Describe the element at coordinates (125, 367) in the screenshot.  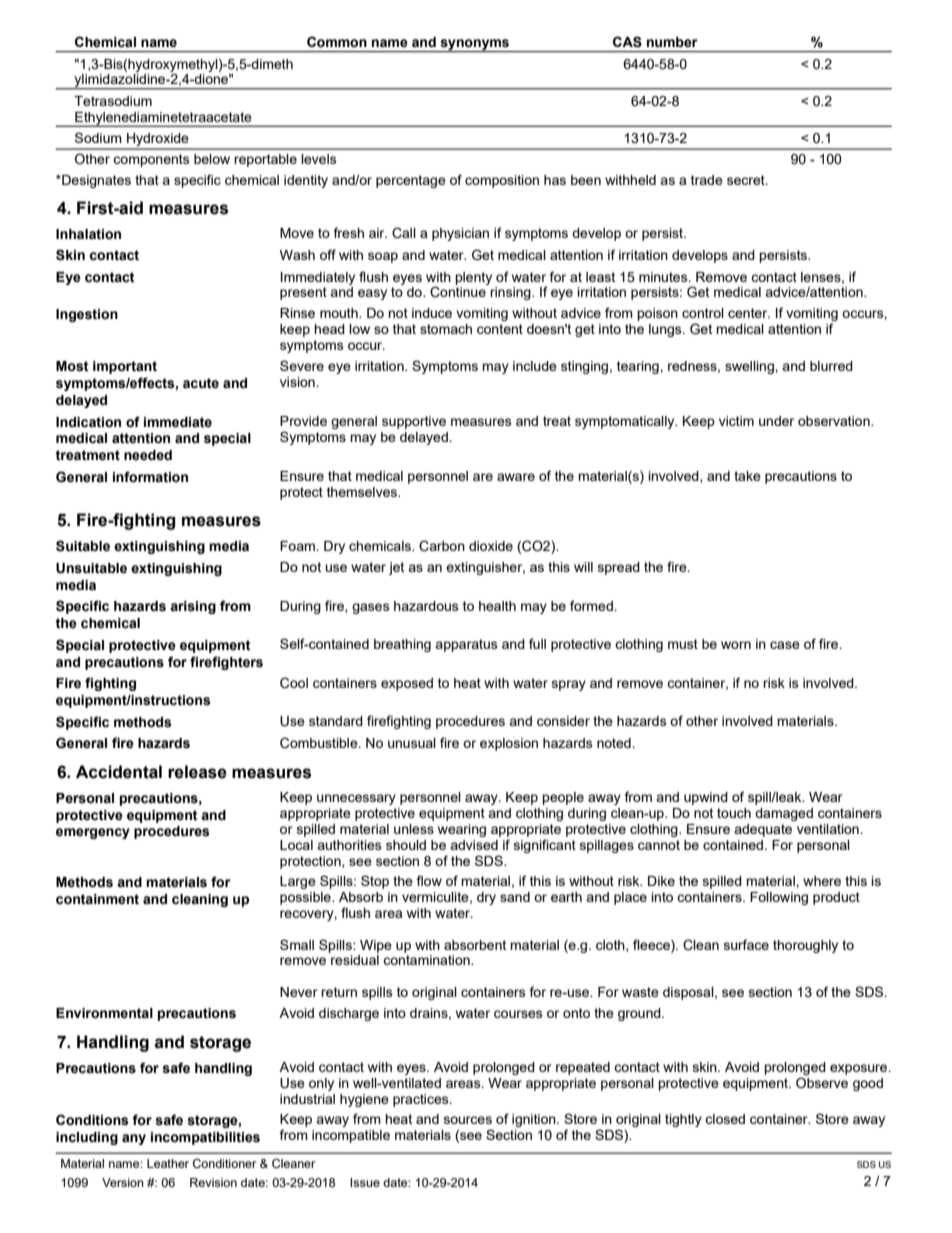
I see `important` at that location.
